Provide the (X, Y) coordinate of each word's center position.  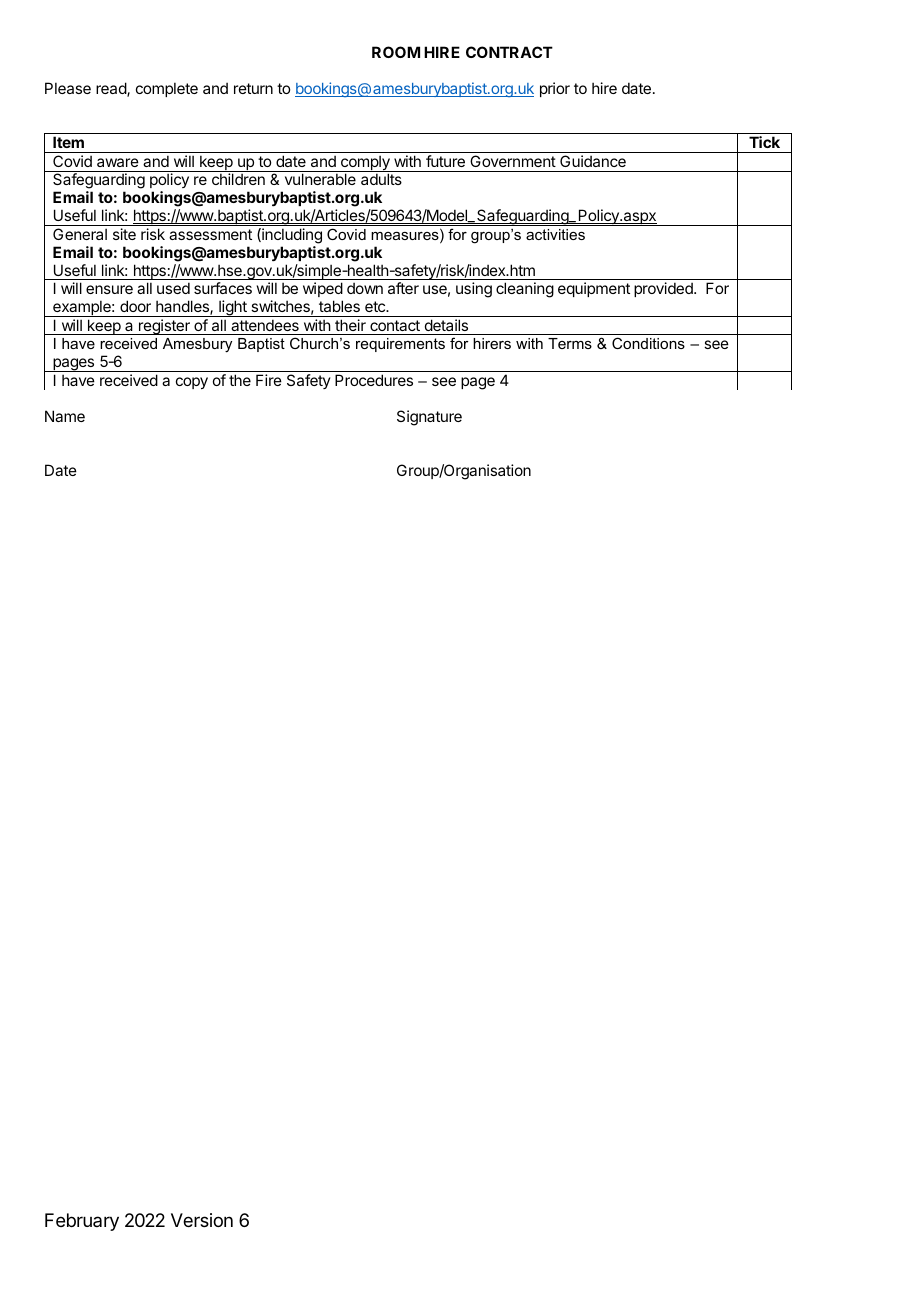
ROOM (396, 52)
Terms (570, 343)
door (135, 306)
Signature (429, 418)
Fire (269, 380)
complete (167, 89)
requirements (400, 345)
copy (192, 383)
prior (555, 89)
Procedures (374, 380)
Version (202, 1220)
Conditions (648, 343)
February (82, 1222)
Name (65, 416)
